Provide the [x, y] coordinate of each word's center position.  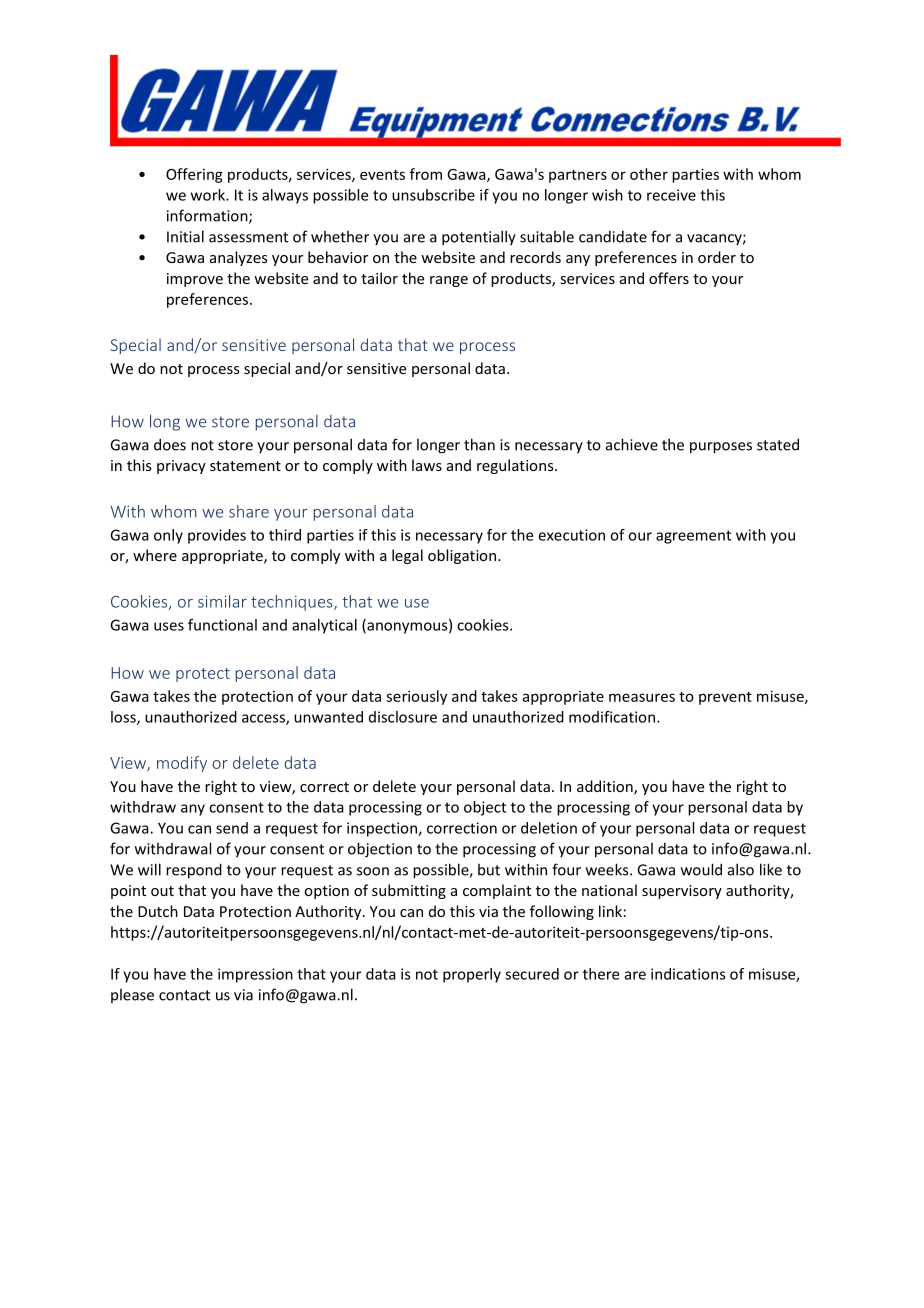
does [170, 444]
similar [222, 601]
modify [182, 764]
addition [606, 787]
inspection [383, 829]
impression [255, 975]
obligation [462, 556]
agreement [693, 537]
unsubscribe [433, 195]
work [209, 195]
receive [671, 195]
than [479, 444]
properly [472, 975]
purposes [721, 448]
